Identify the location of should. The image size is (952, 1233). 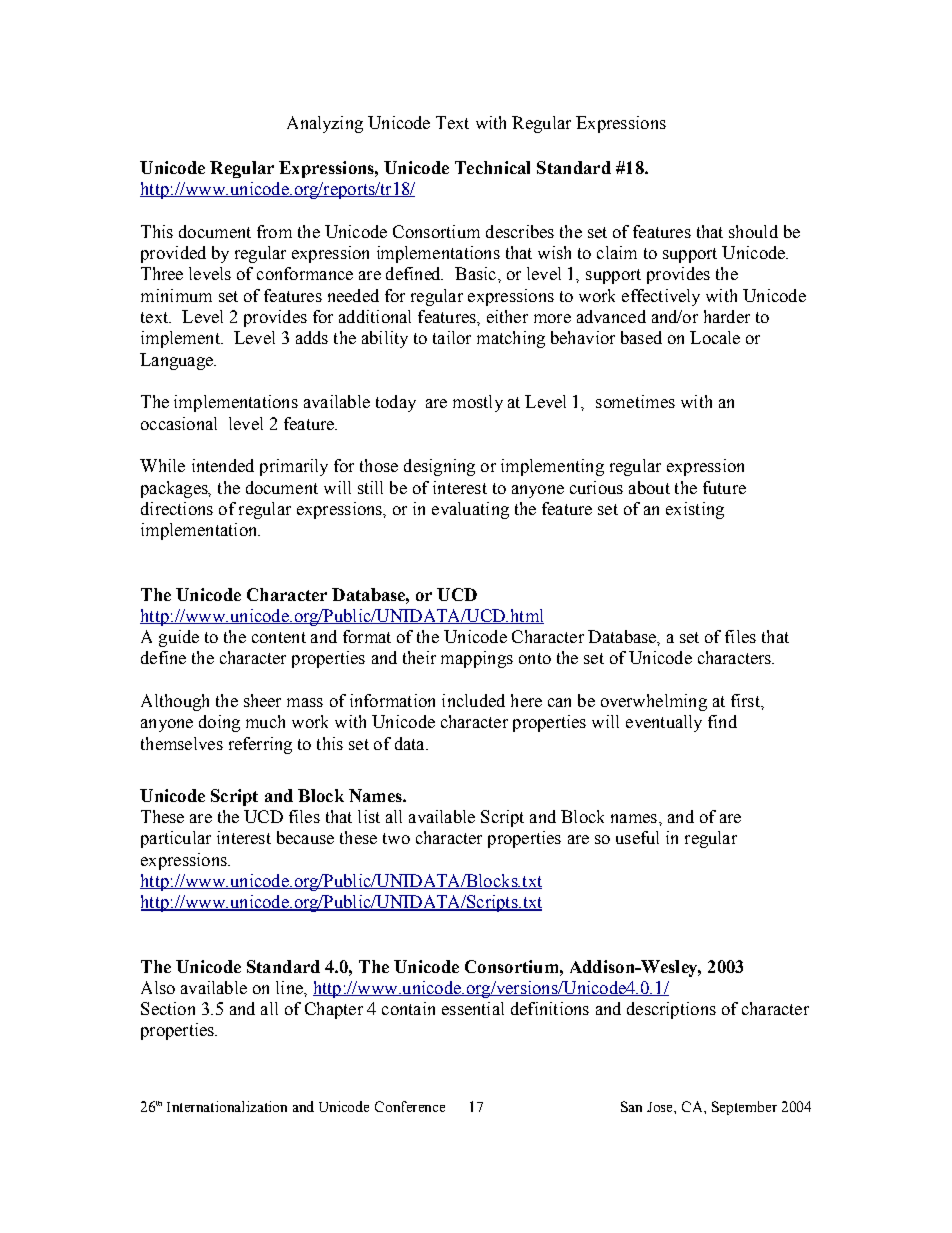
(753, 231).
